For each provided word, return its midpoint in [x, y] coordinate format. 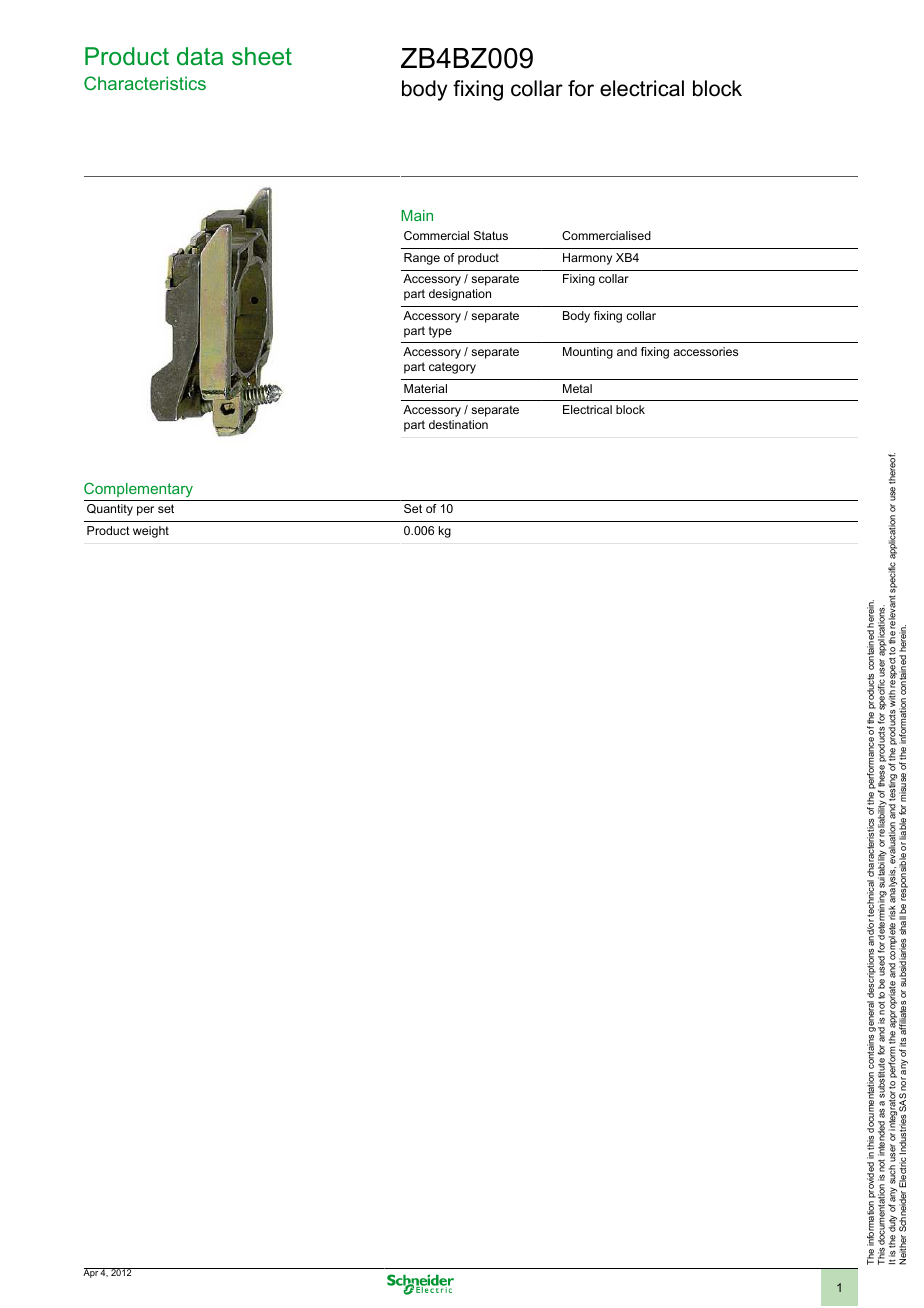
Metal [577, 388]
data [200, 56]
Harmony [587, 259]
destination [458, 424]
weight [151, 532]
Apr [91, 1273]
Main [417, 215]
